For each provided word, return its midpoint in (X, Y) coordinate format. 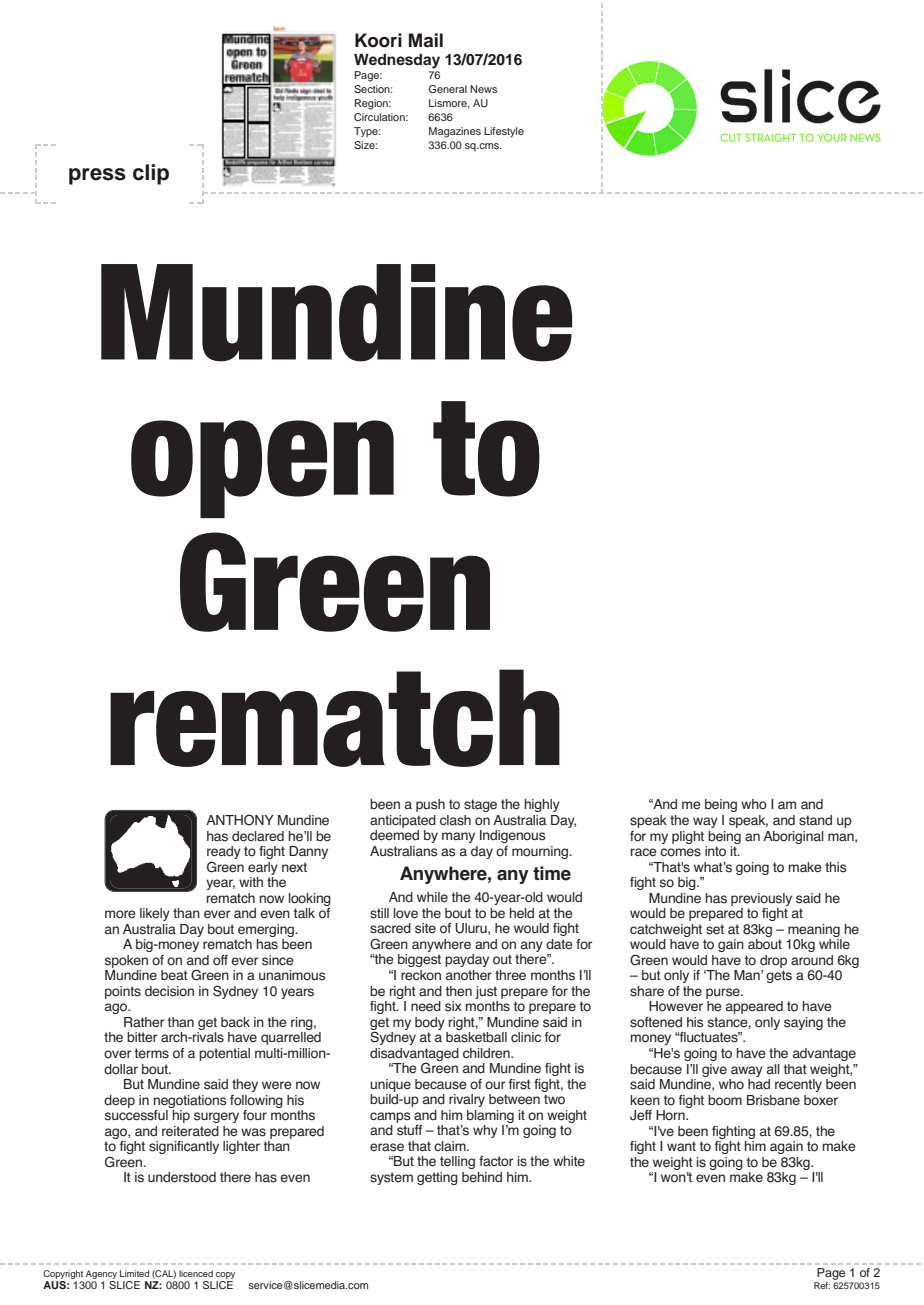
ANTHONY (240, 820)
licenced (196, 1273)
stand (815, 820)
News (483, 89)
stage (480, 805)
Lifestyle (504, 132)
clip (151, 174)
